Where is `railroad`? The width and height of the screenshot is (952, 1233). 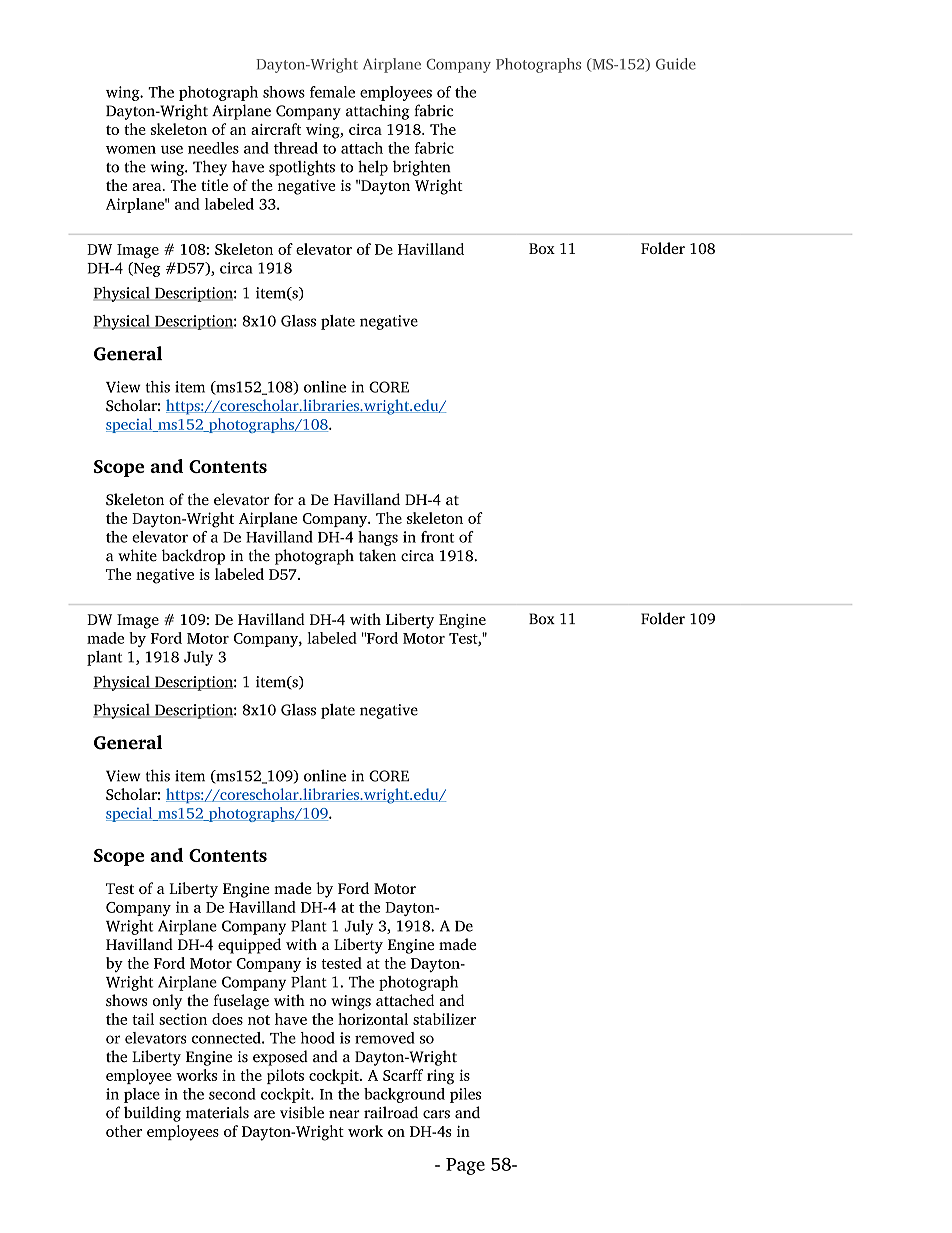 railroad is located at coordinates (391, 1112).
